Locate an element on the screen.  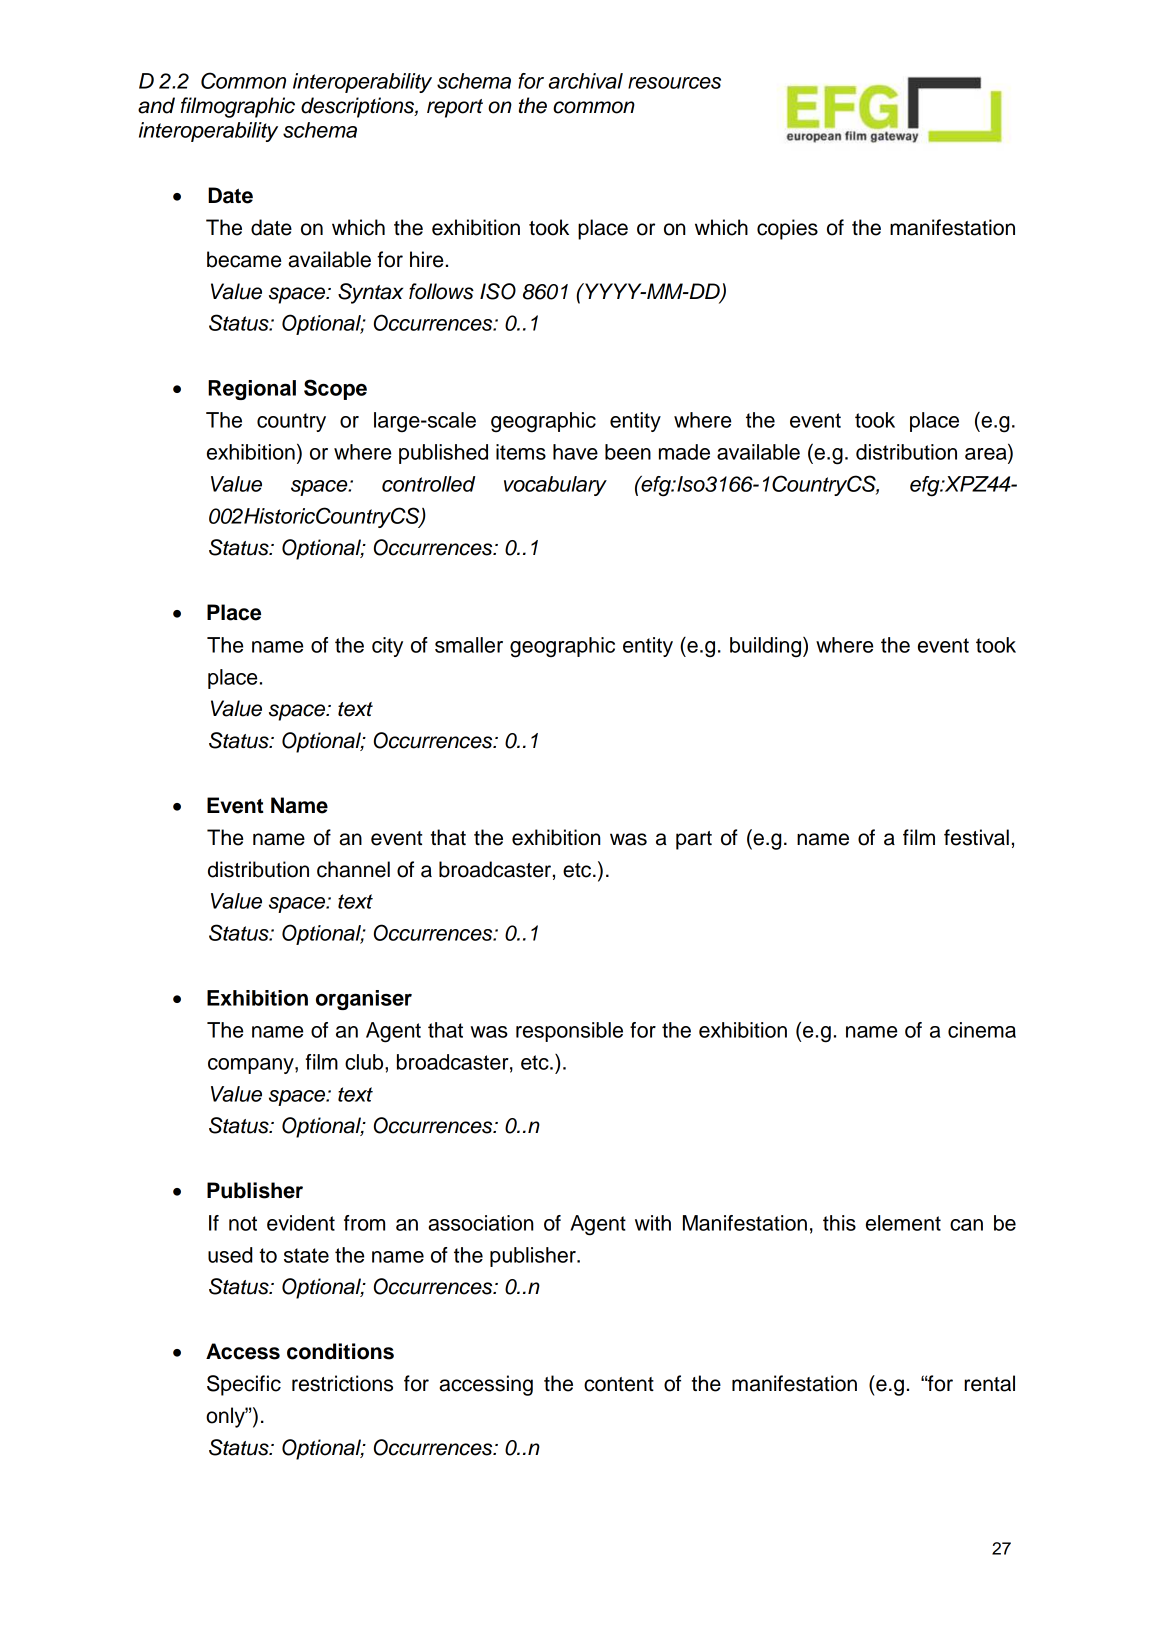
archival is located at coordinates (585, 81).
